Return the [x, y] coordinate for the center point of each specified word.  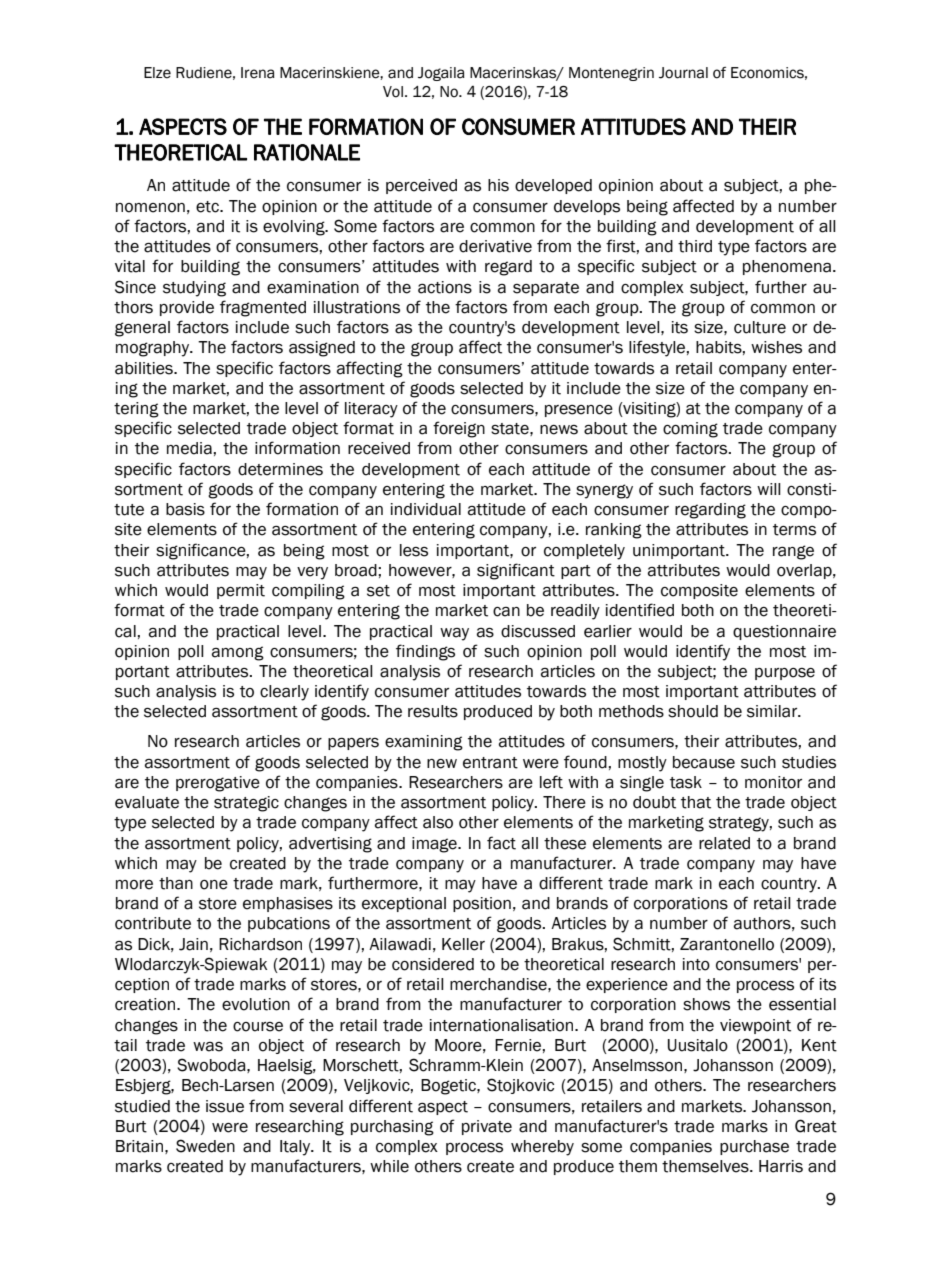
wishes [776, 347]
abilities [145, 368]
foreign [459, 429]
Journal [683, 73]
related [724, 843]
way [454, 634]
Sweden [205, 1146]
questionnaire [784, 632]
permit [241, 591]
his [498, 185]
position [482, 904]
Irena [258, 73]
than [176, 883]
